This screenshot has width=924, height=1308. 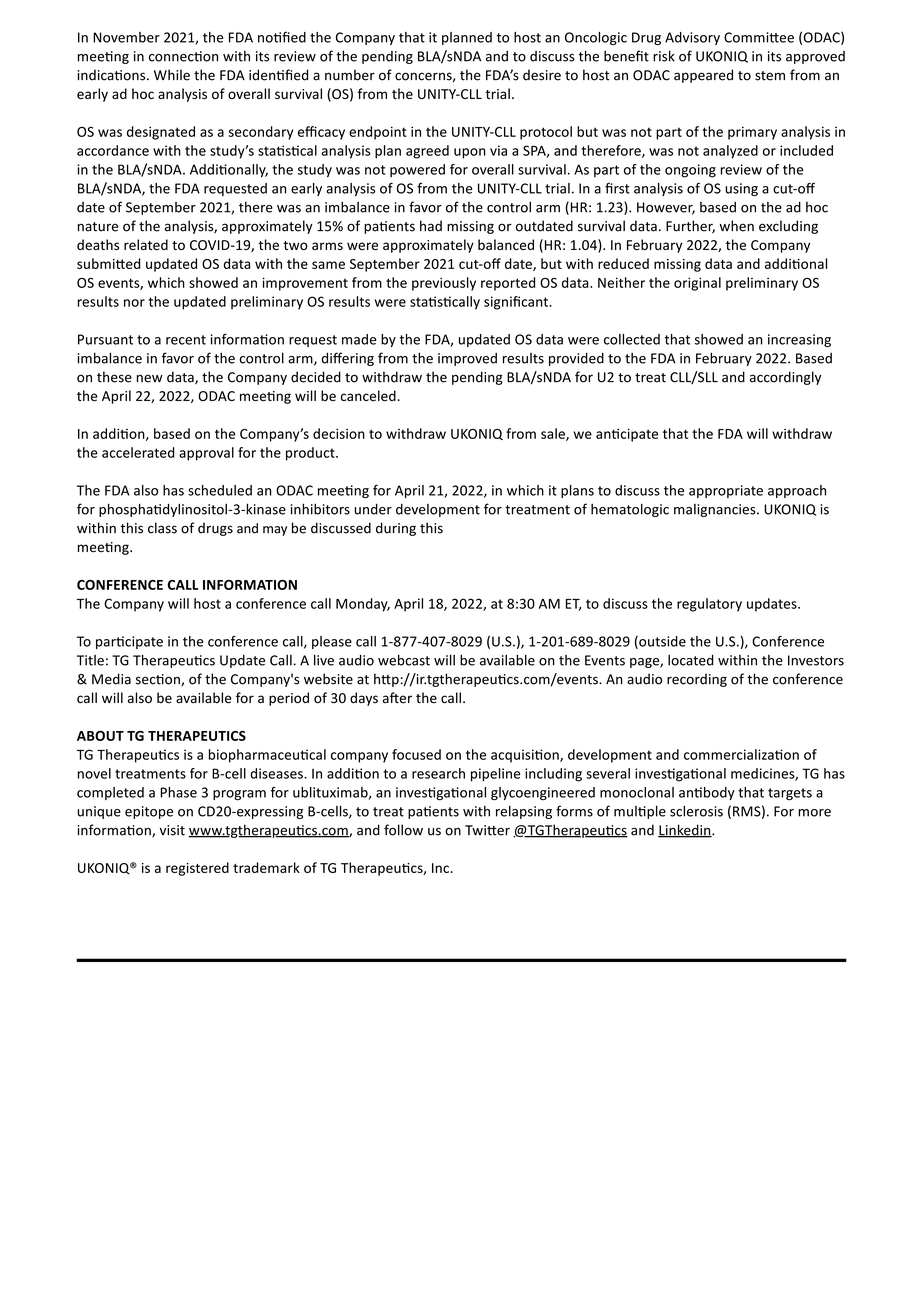 I want to click on visit, so click(x=172, y=830).
